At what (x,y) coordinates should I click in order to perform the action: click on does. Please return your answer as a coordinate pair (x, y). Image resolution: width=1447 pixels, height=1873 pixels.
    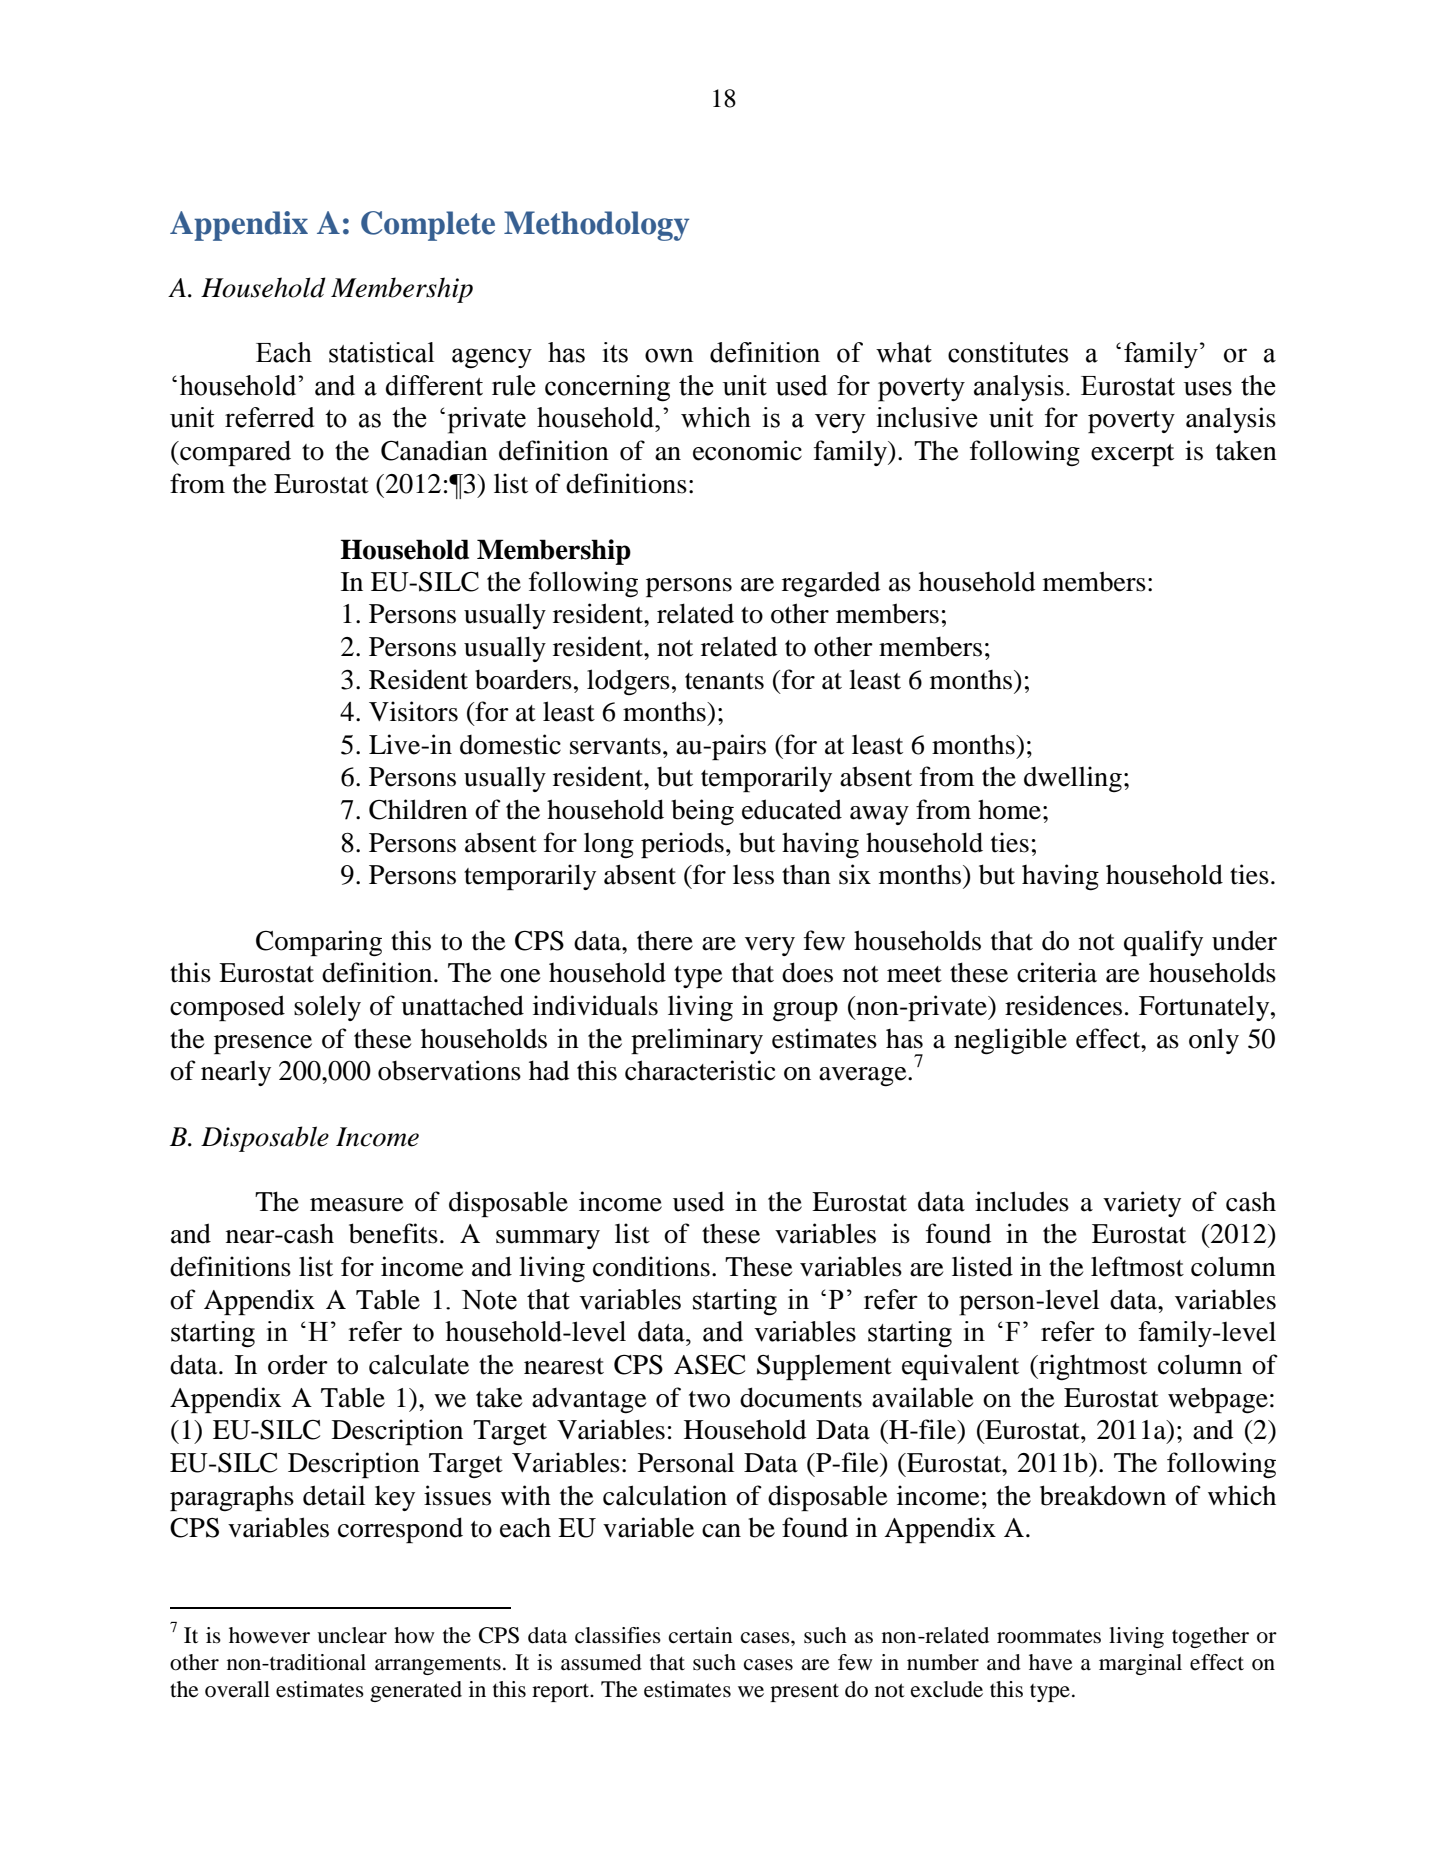
    Looking at the image, I should click on (807, 972).
